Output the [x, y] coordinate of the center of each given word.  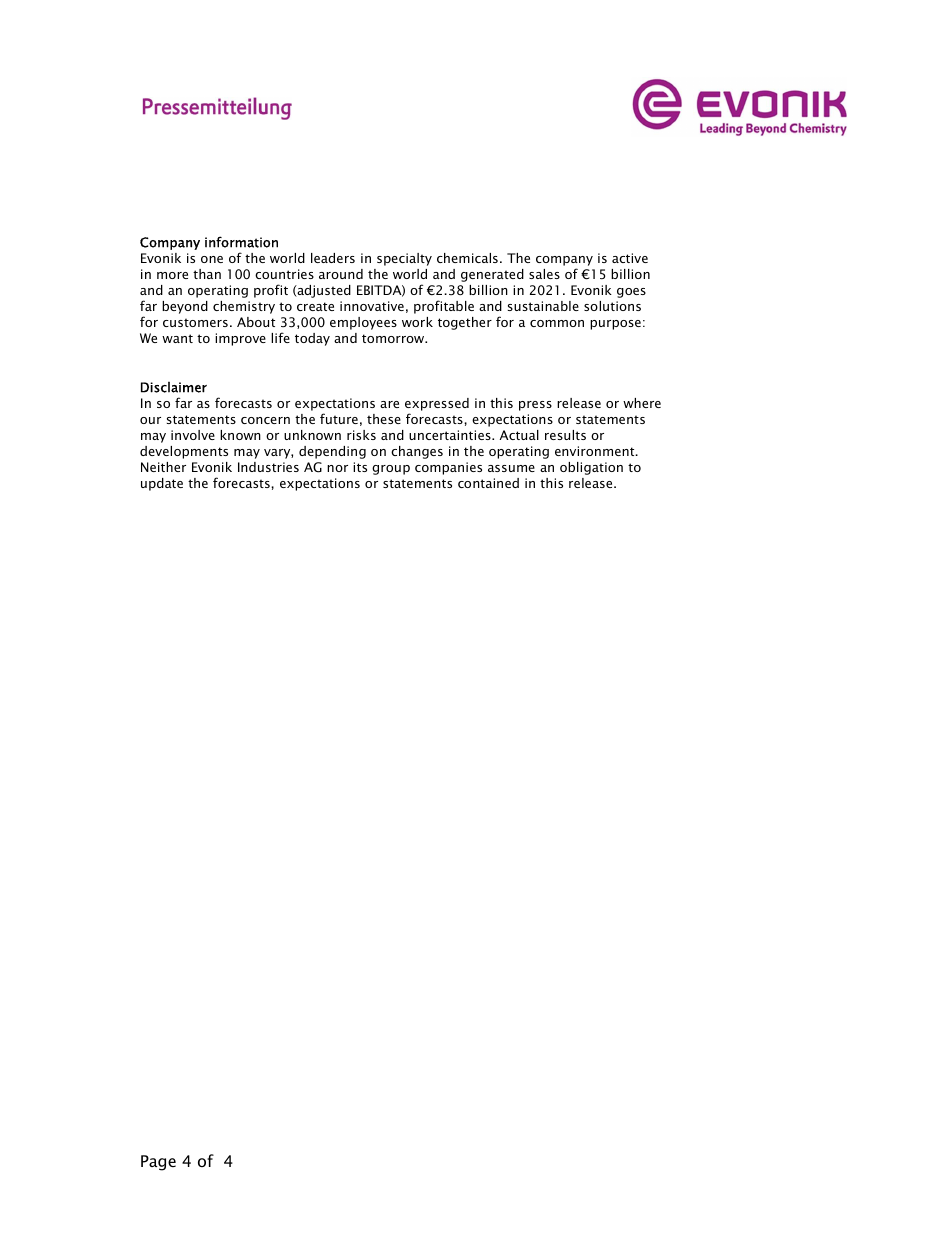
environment [596, 451]
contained [488, 483]
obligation [591, 468]
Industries [268, 467]
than [207, 274]
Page [158, 1163]
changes [417, 452]
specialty [404, 259]
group [391, 470]
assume [511, 468]
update [162, 484]
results [565, 435]
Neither [163, 467]
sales [544, 274]
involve [193, 435]
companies [448, 468]
